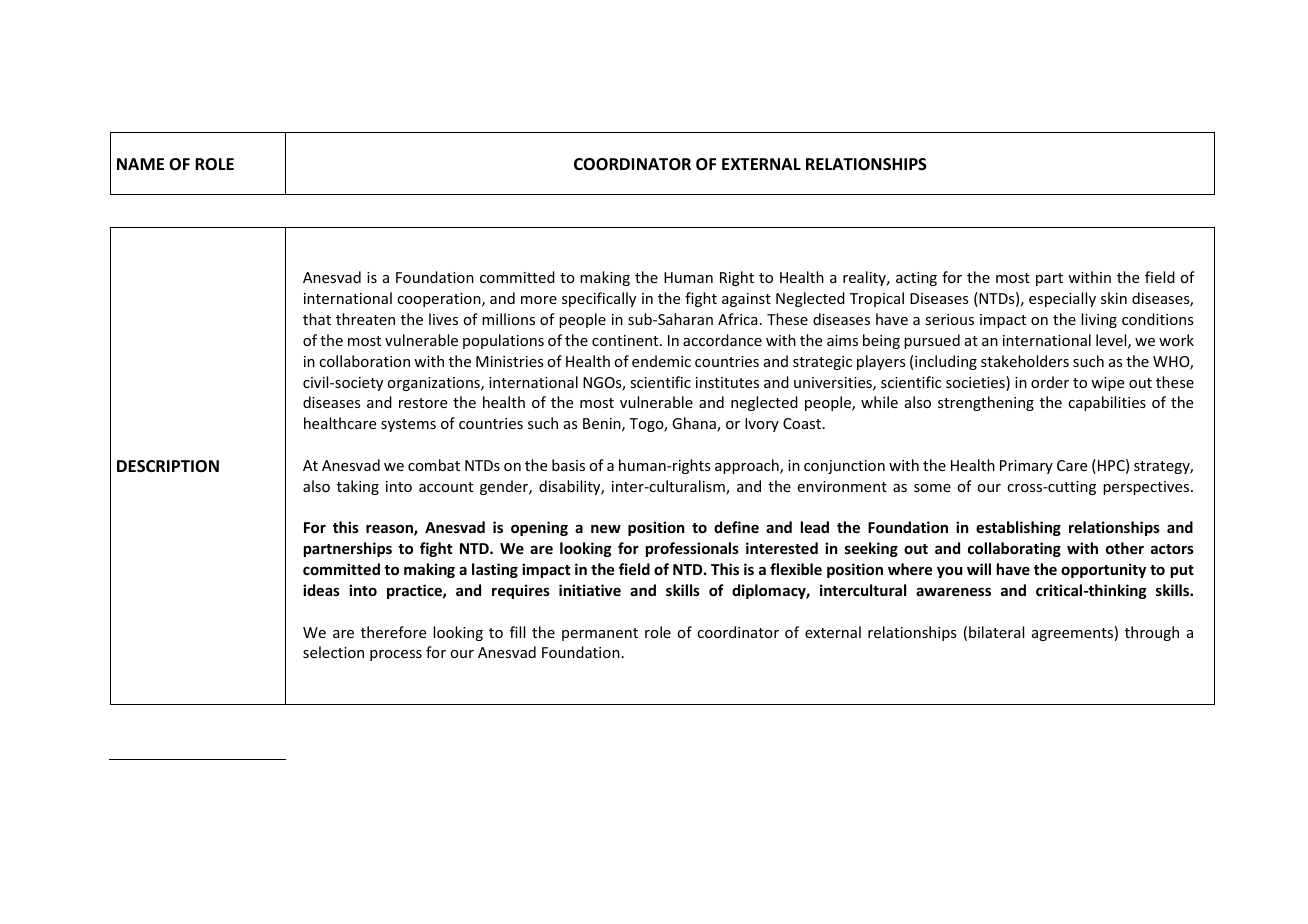 The width and height of the screenshot is (1308, 924). I want to click on specifically, so click(599, 299).
